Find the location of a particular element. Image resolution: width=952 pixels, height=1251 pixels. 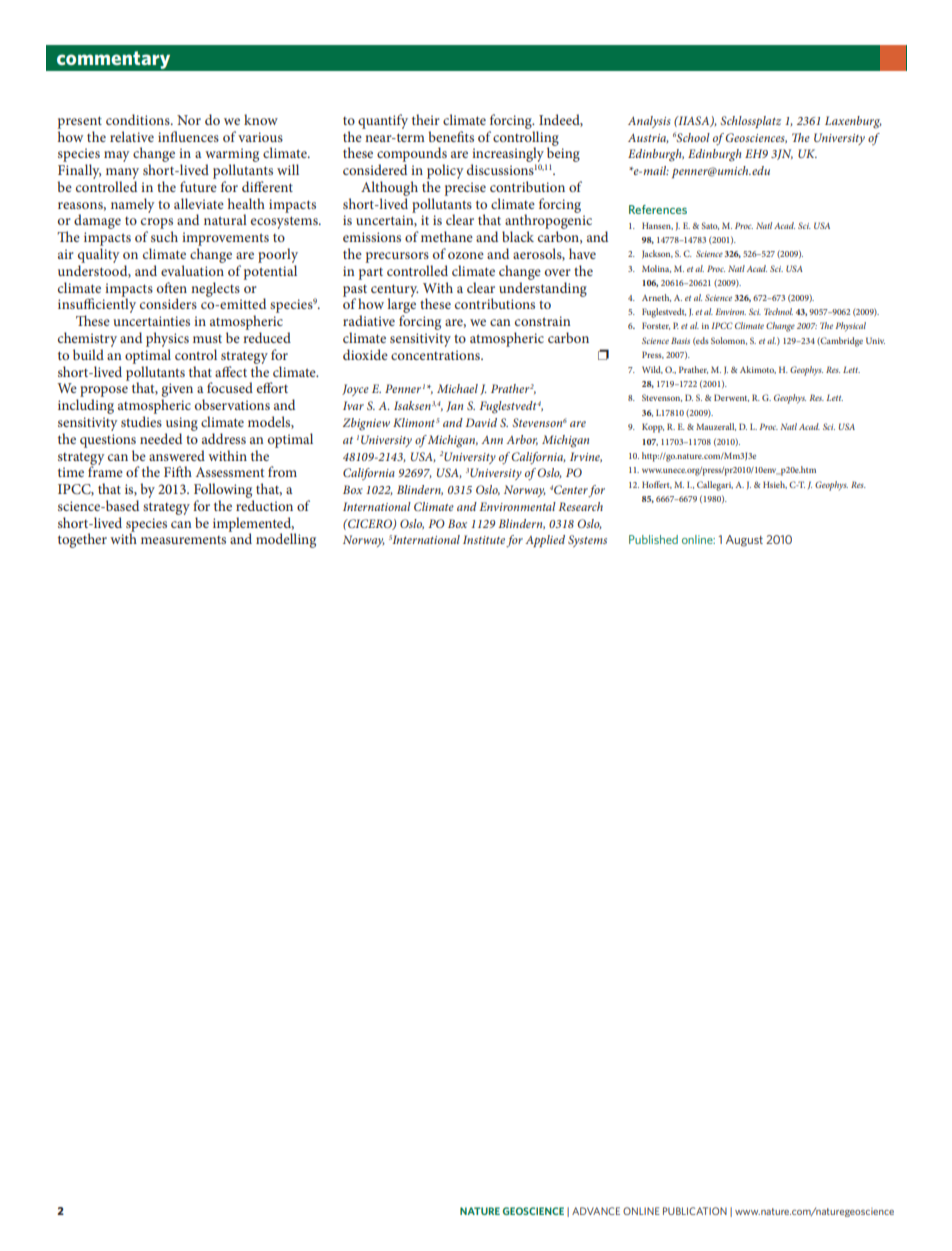

ADVANCE is located at coordinates (596, 1211).
